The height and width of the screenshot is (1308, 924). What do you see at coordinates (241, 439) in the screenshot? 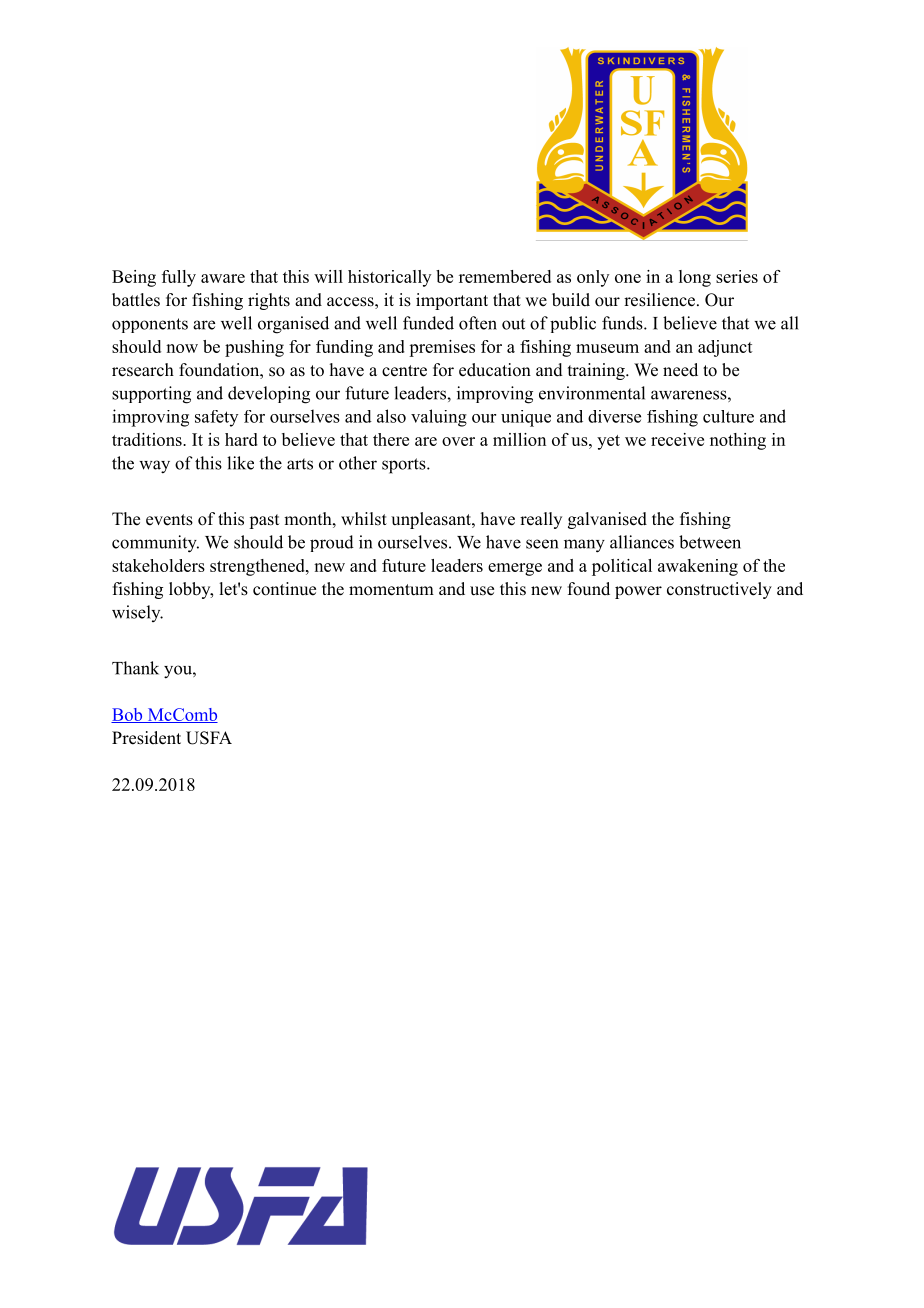
I see `hard` at bounding box center [241, 439].
